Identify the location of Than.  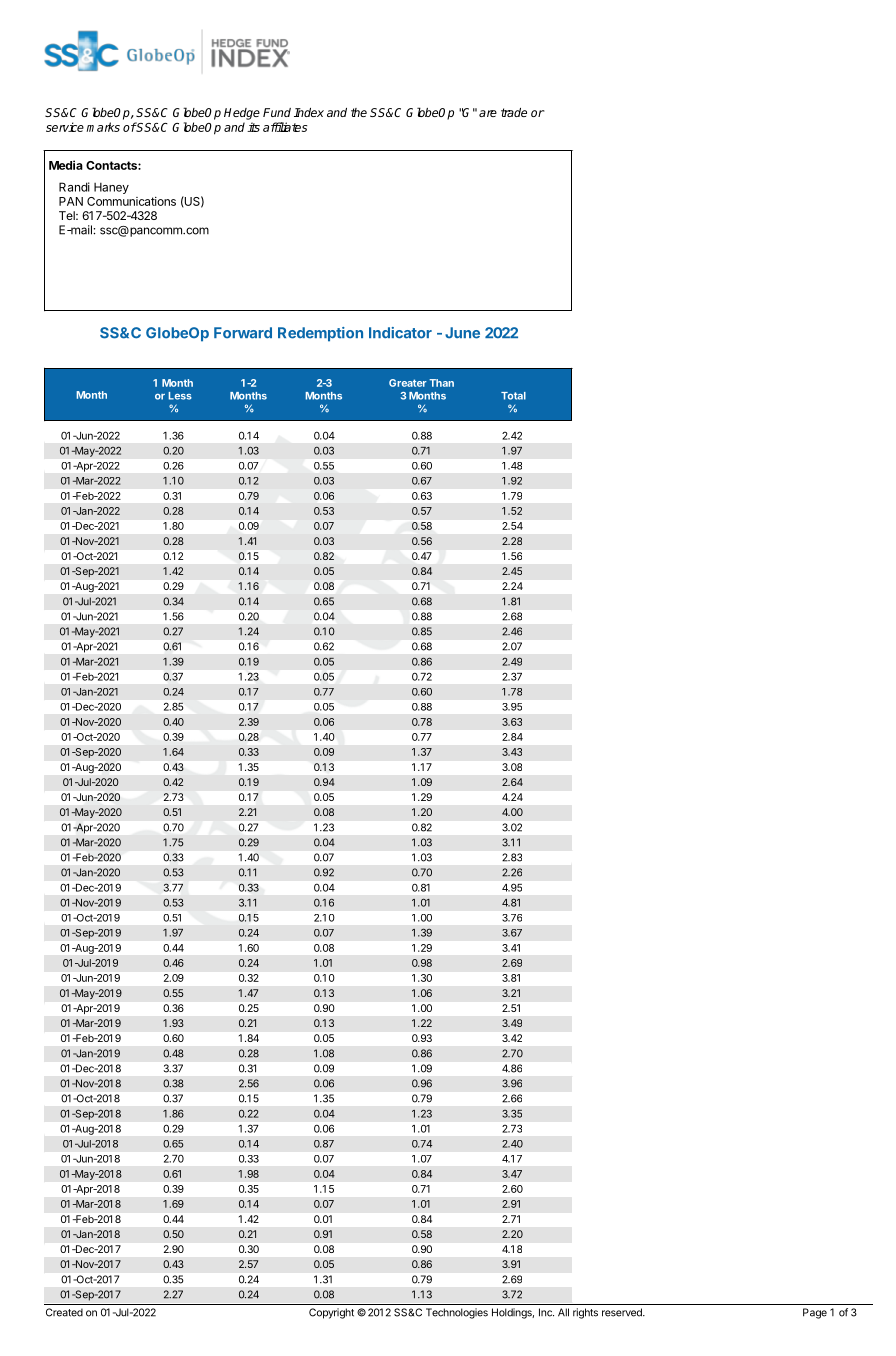
(441, 383).
